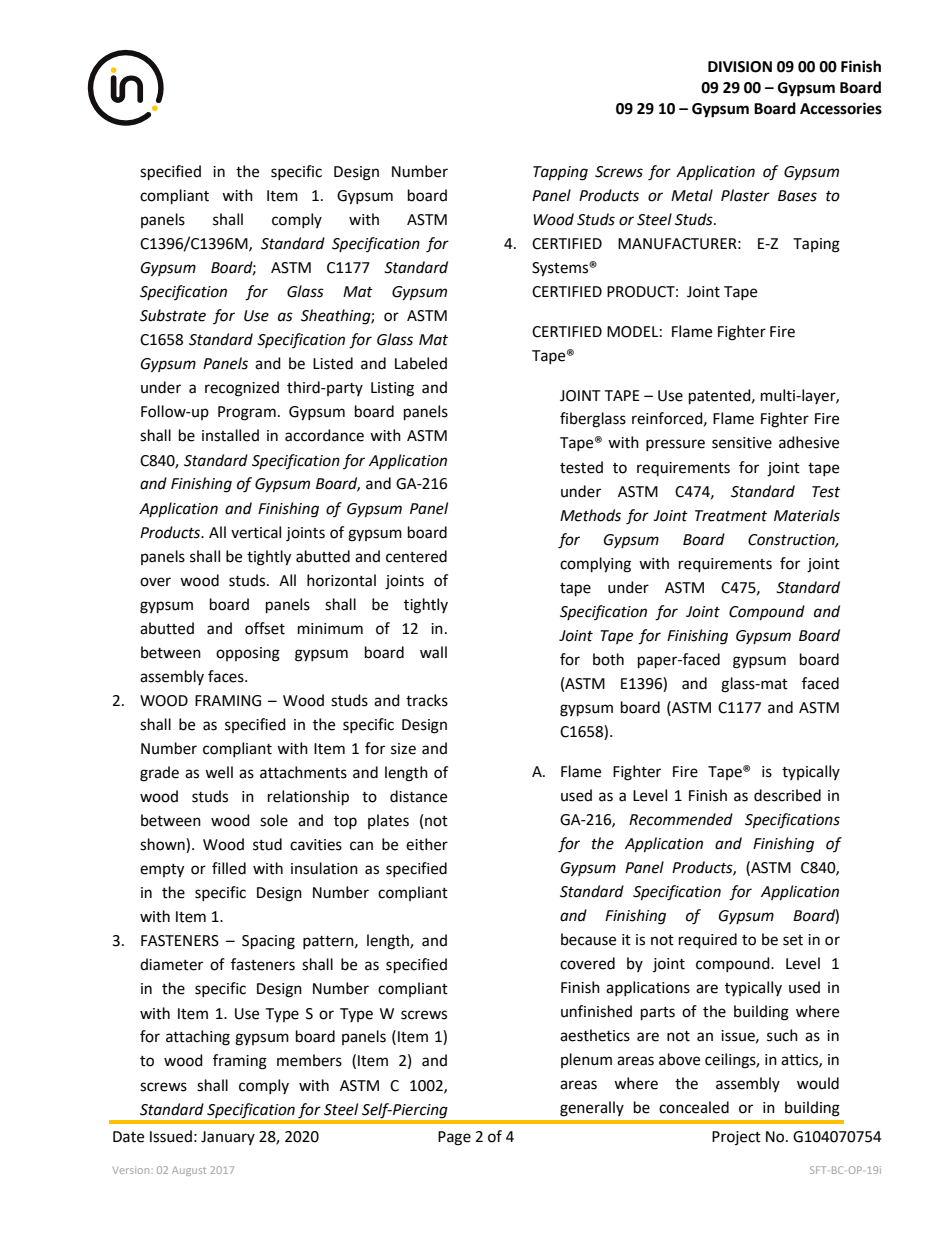  Describe the element at coordinates (708, 941) in the image. I see `required` at that location.
